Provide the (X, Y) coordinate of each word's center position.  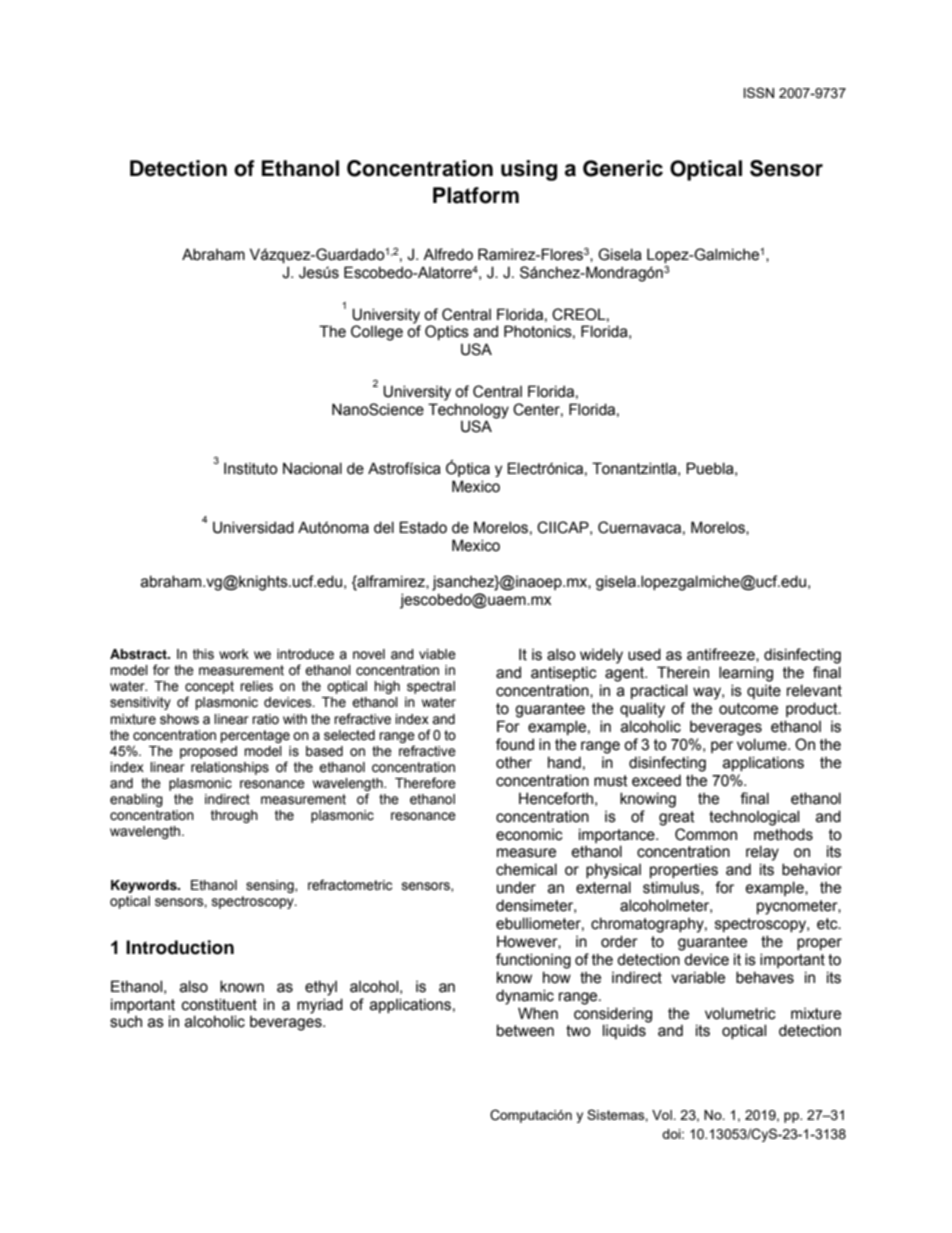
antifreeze (722, 655)
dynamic (525, 997)
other (514, 762)
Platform (476, 195)
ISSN (759, 92)
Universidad (253, 527)
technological (754, 818)
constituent (219, 1004)
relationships (230, 768)
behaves (765, 977)
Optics (447, 332)
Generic (623, 168)
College (377, 333)
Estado (423, 527)
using (529, 170)
